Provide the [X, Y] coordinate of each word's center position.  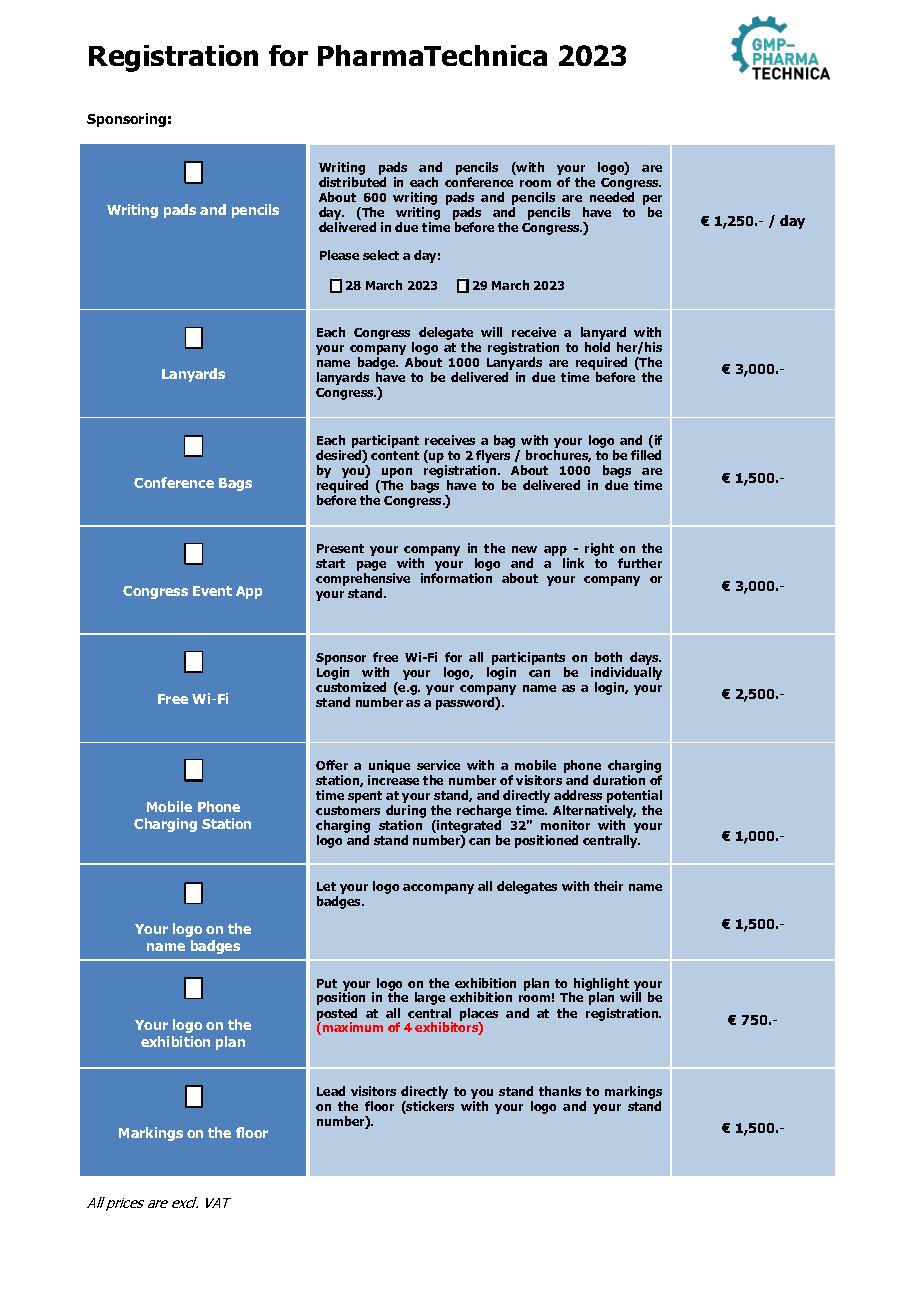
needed [612, 197]
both [608, 657]
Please [339, 255]
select [381, 255]
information [456, 578]
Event [212, 591]
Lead [331, 1091]
